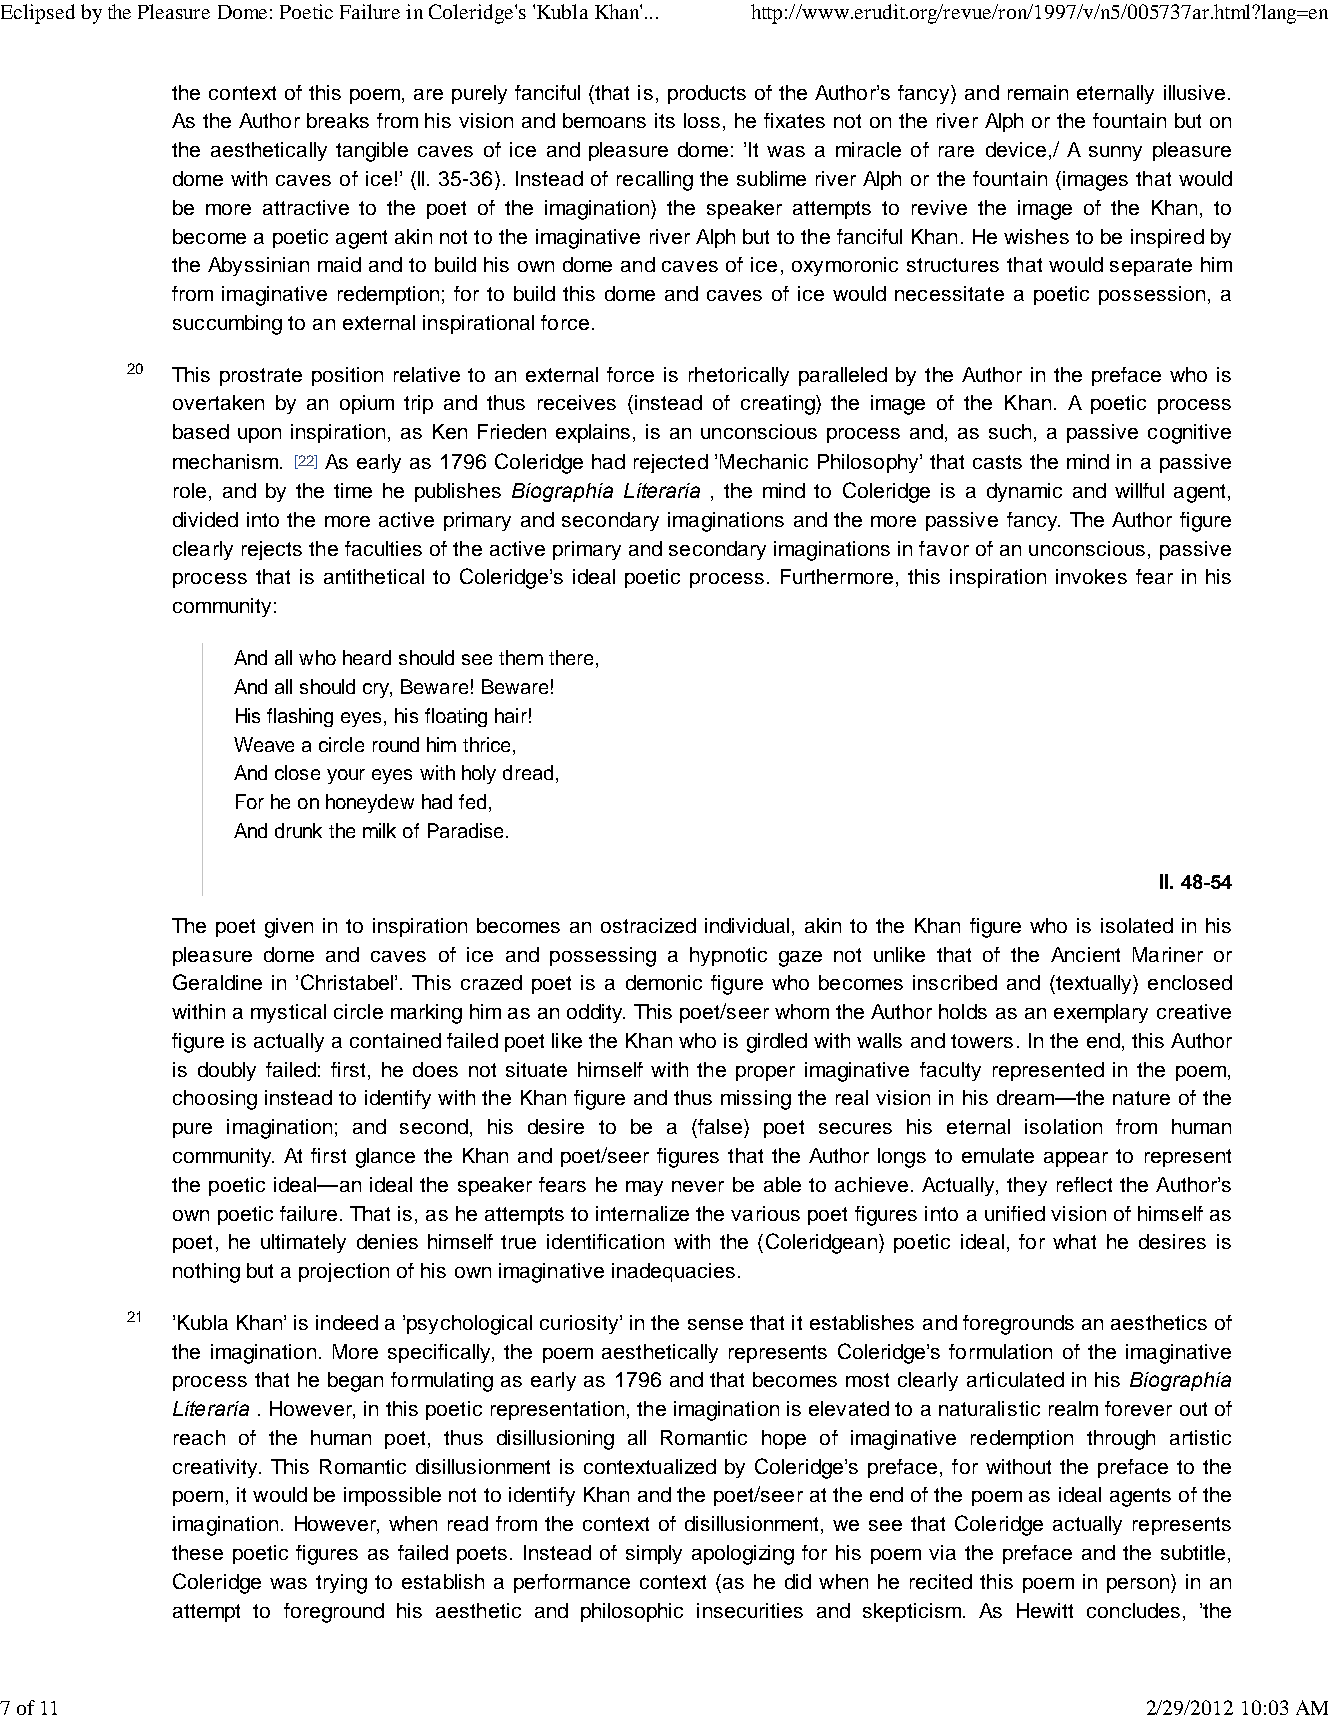  Describe the element at coordinates (604, 120) in the document. I see `bemoans` at that location.
